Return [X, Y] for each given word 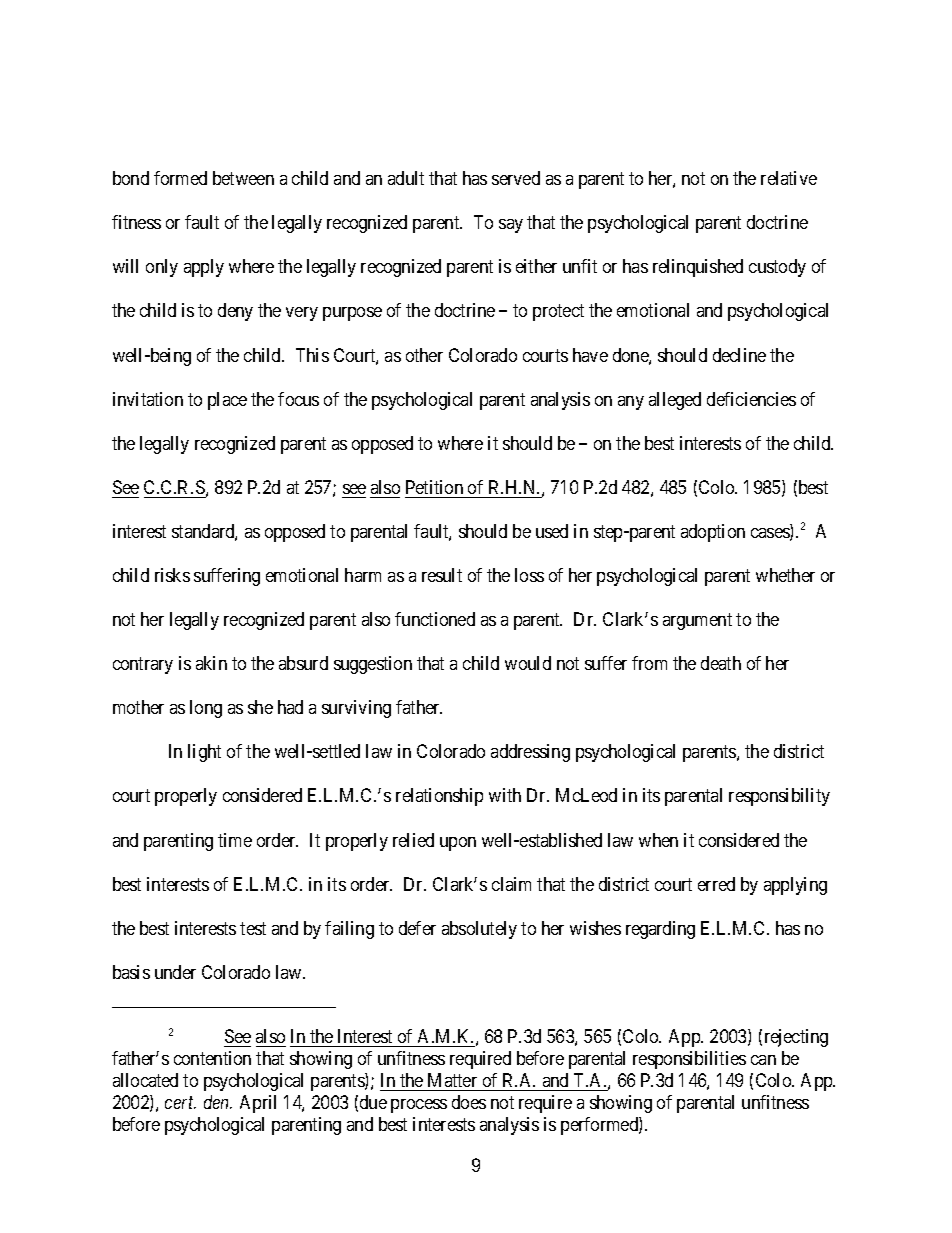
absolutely [479, 930]
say [511, 226]
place [227, 401]
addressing [530, 753]
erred [716, 884]
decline [739, 355]
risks [172, 575]
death [721, 663]
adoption [713, 533]
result [442, 575]
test [253, 928]
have [590, 355]
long [206, 709]
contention [212, 1058]
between [243, 178]
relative [789, 178]
